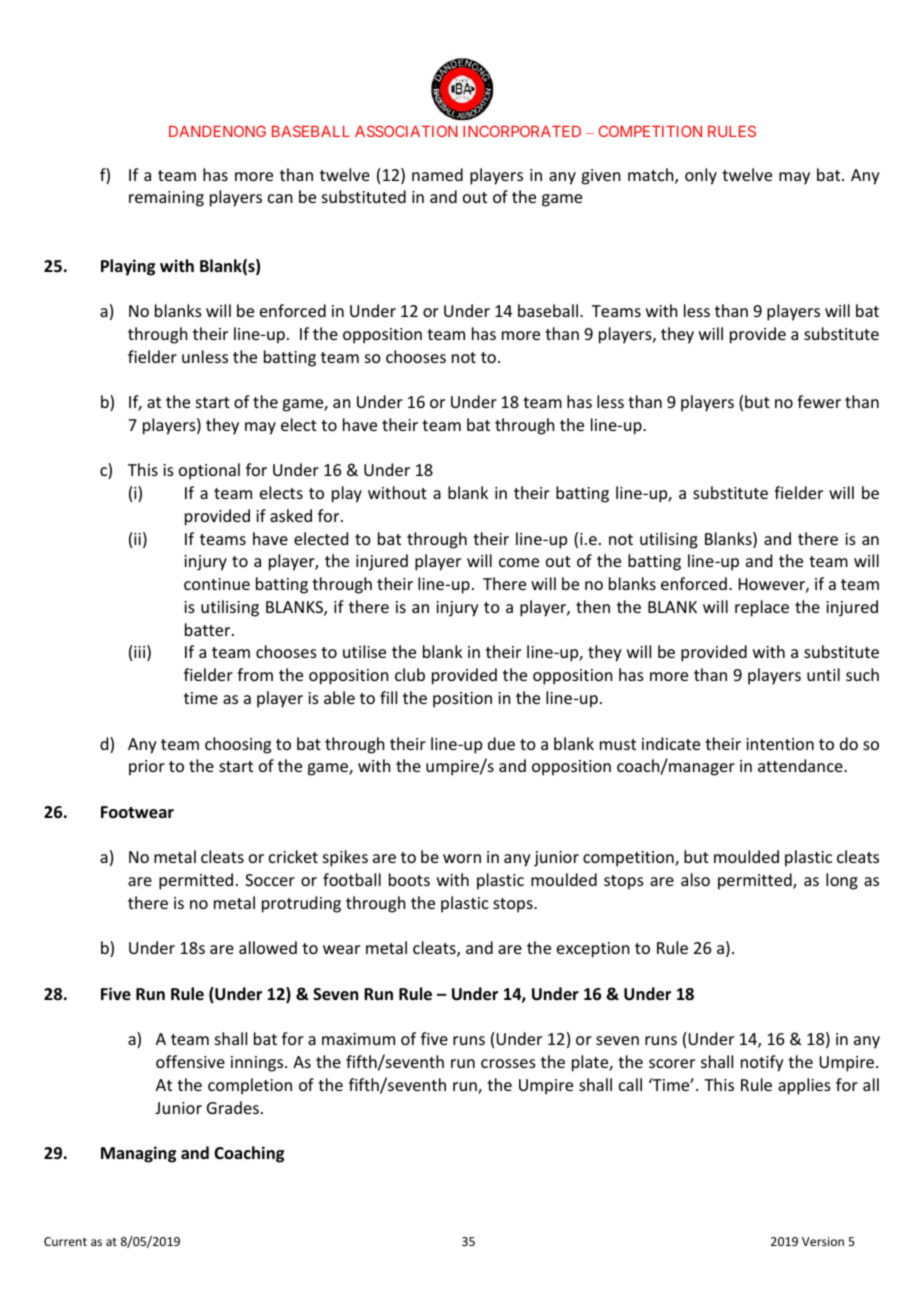 The height and width of the screenshot is (1308, 924). Describe the element at coordinates (701, 176) in the screenshot. I see `only` at that location.
